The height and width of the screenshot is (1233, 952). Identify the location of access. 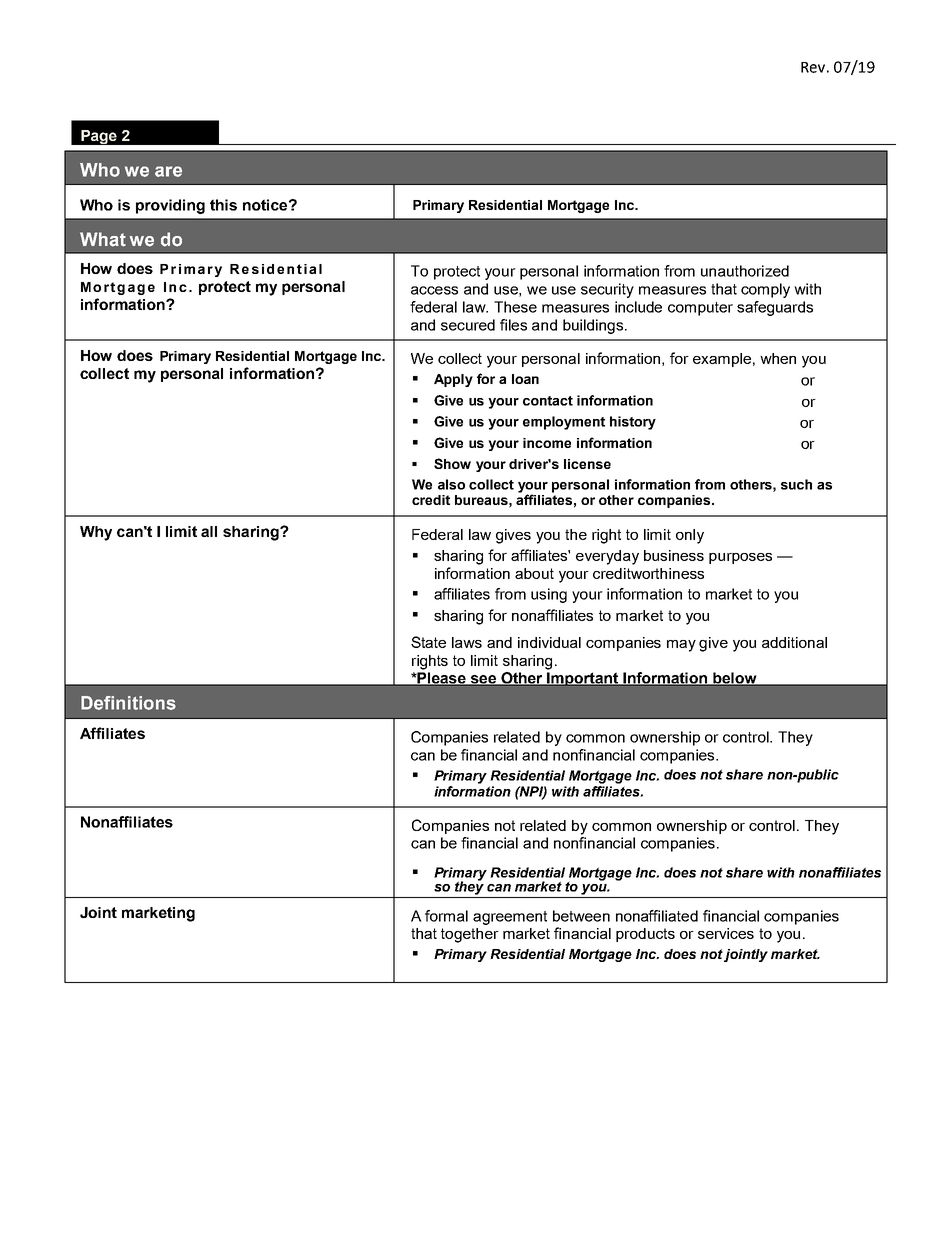
(434, 290).
